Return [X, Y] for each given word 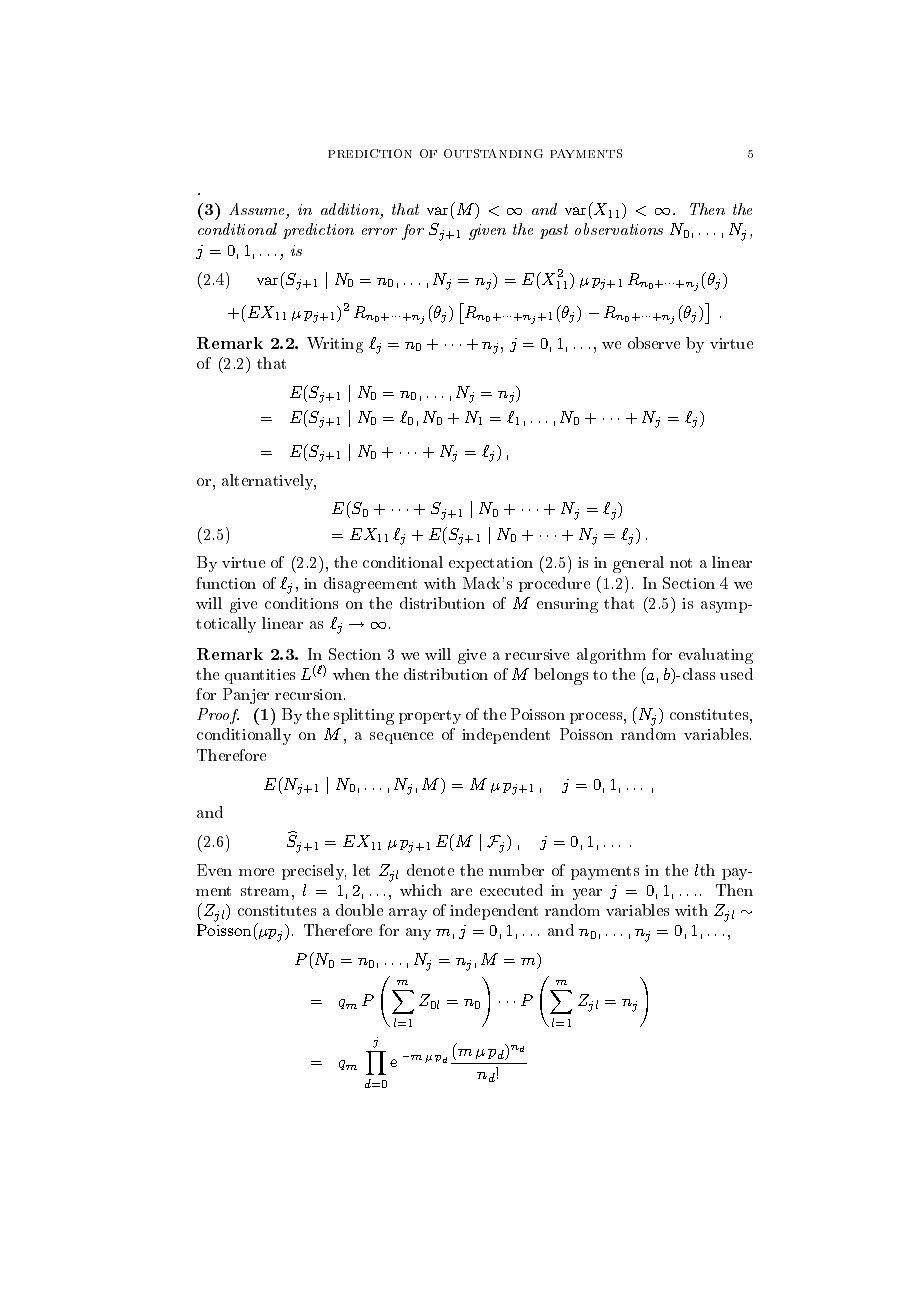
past [554, 231]
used [736, 674]
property [430, 717]
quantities [260, 676]
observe [654, 343]
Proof [218, 716]
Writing [335, 345]
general [638, 564]
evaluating [716, 656]
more [256, 872]
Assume [258, 211]
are [461, 892]
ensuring [567, 605]
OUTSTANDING [493, 153]
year [587, 894]
